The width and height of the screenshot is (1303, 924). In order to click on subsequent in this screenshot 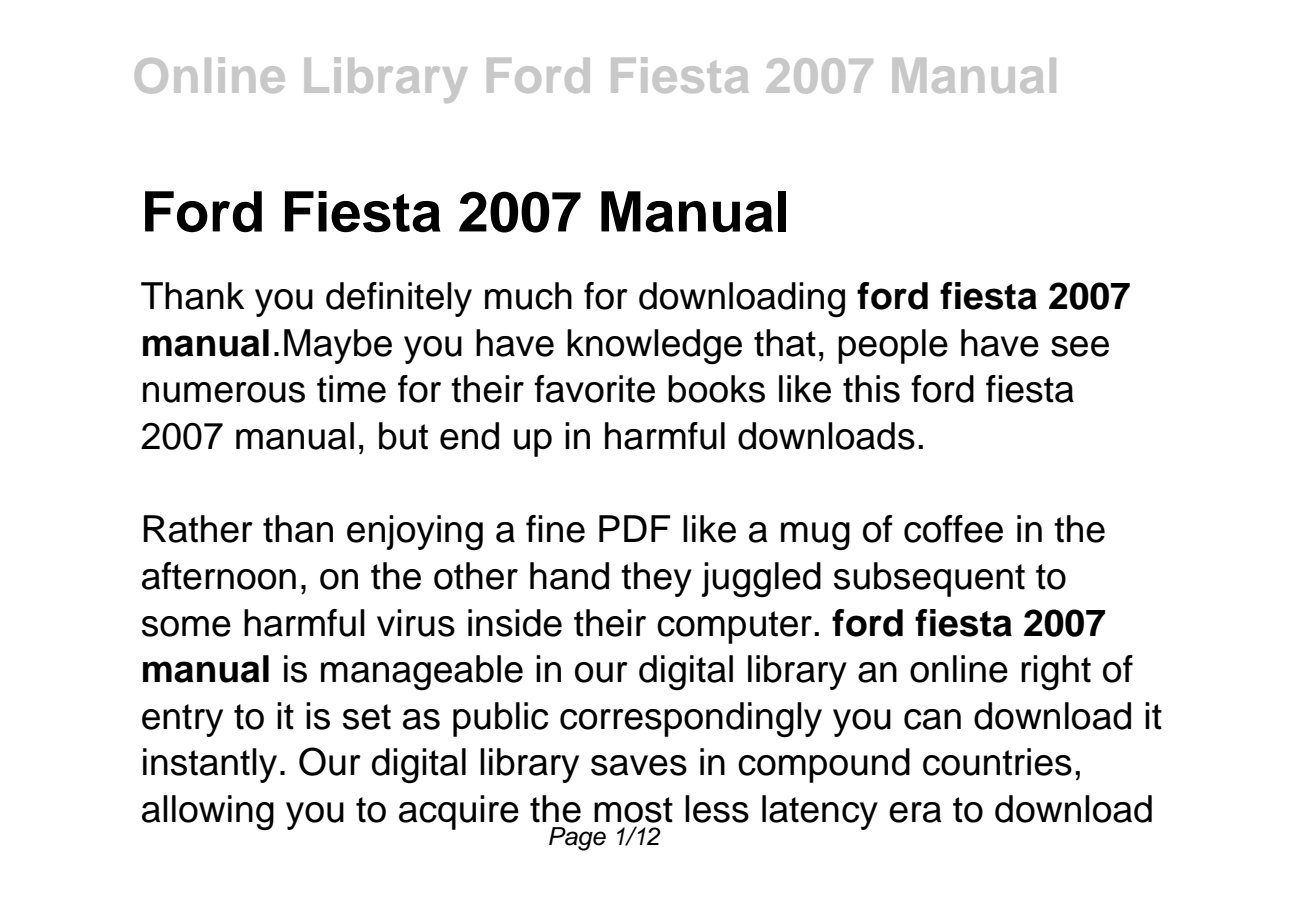, I will do `click(929, 579)`.
